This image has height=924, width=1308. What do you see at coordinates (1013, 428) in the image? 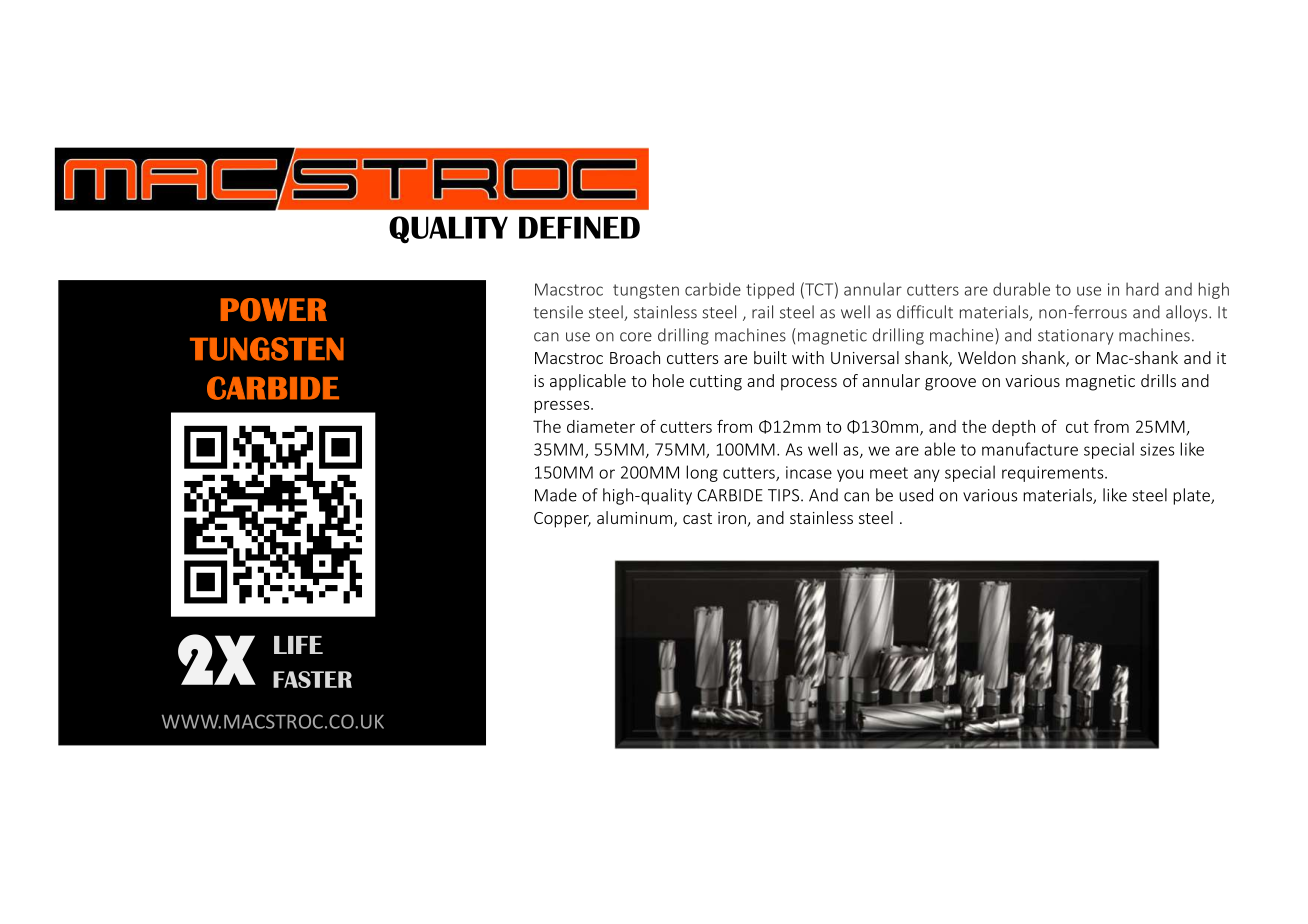
I see `depth` at bounding box center [1013, 428].
